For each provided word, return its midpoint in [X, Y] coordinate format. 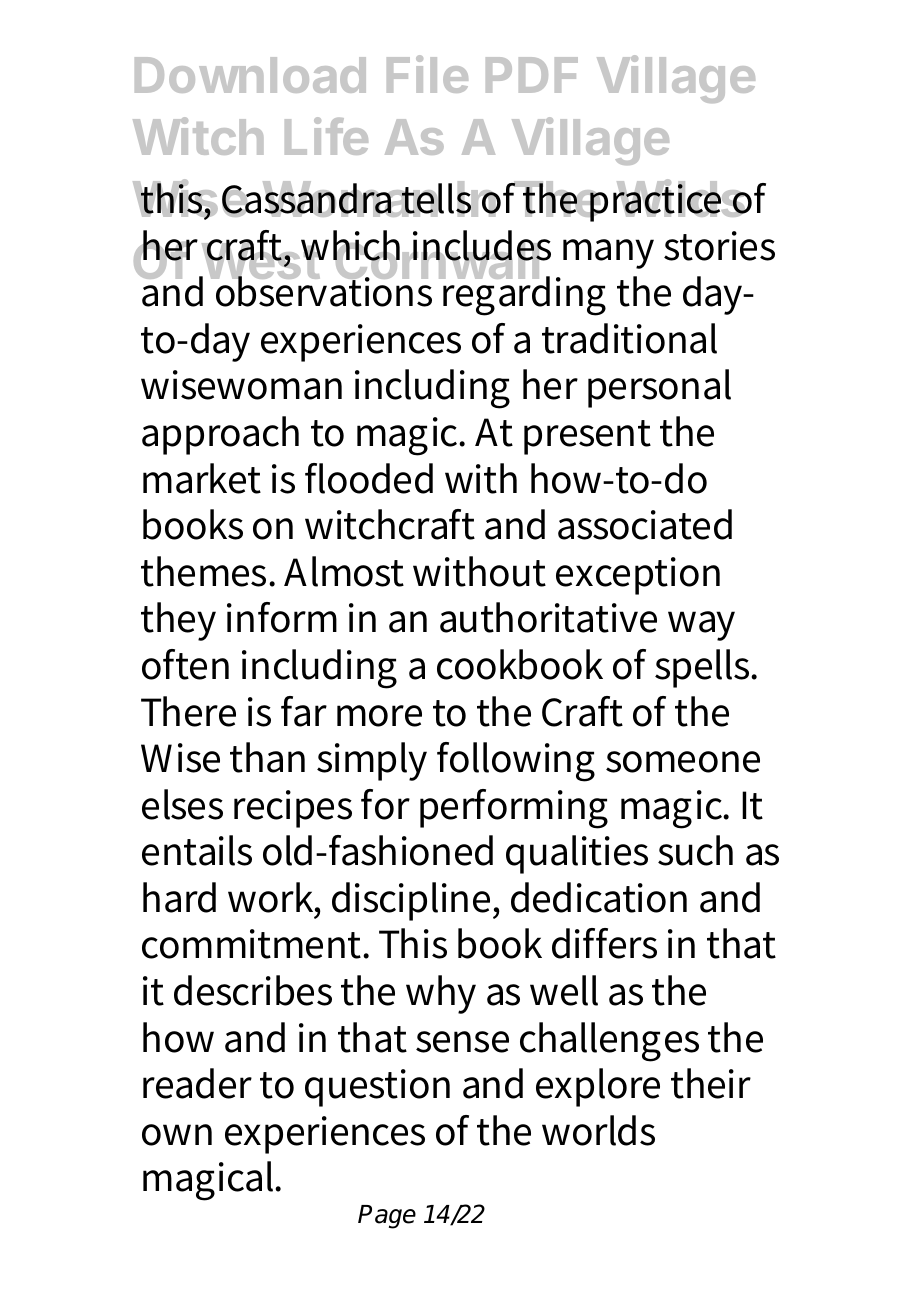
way [701, 626]
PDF [532, 75]
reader [197, 1083]
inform [282, 617]
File [427, 74]
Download [250, 75]
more [379, 716]
